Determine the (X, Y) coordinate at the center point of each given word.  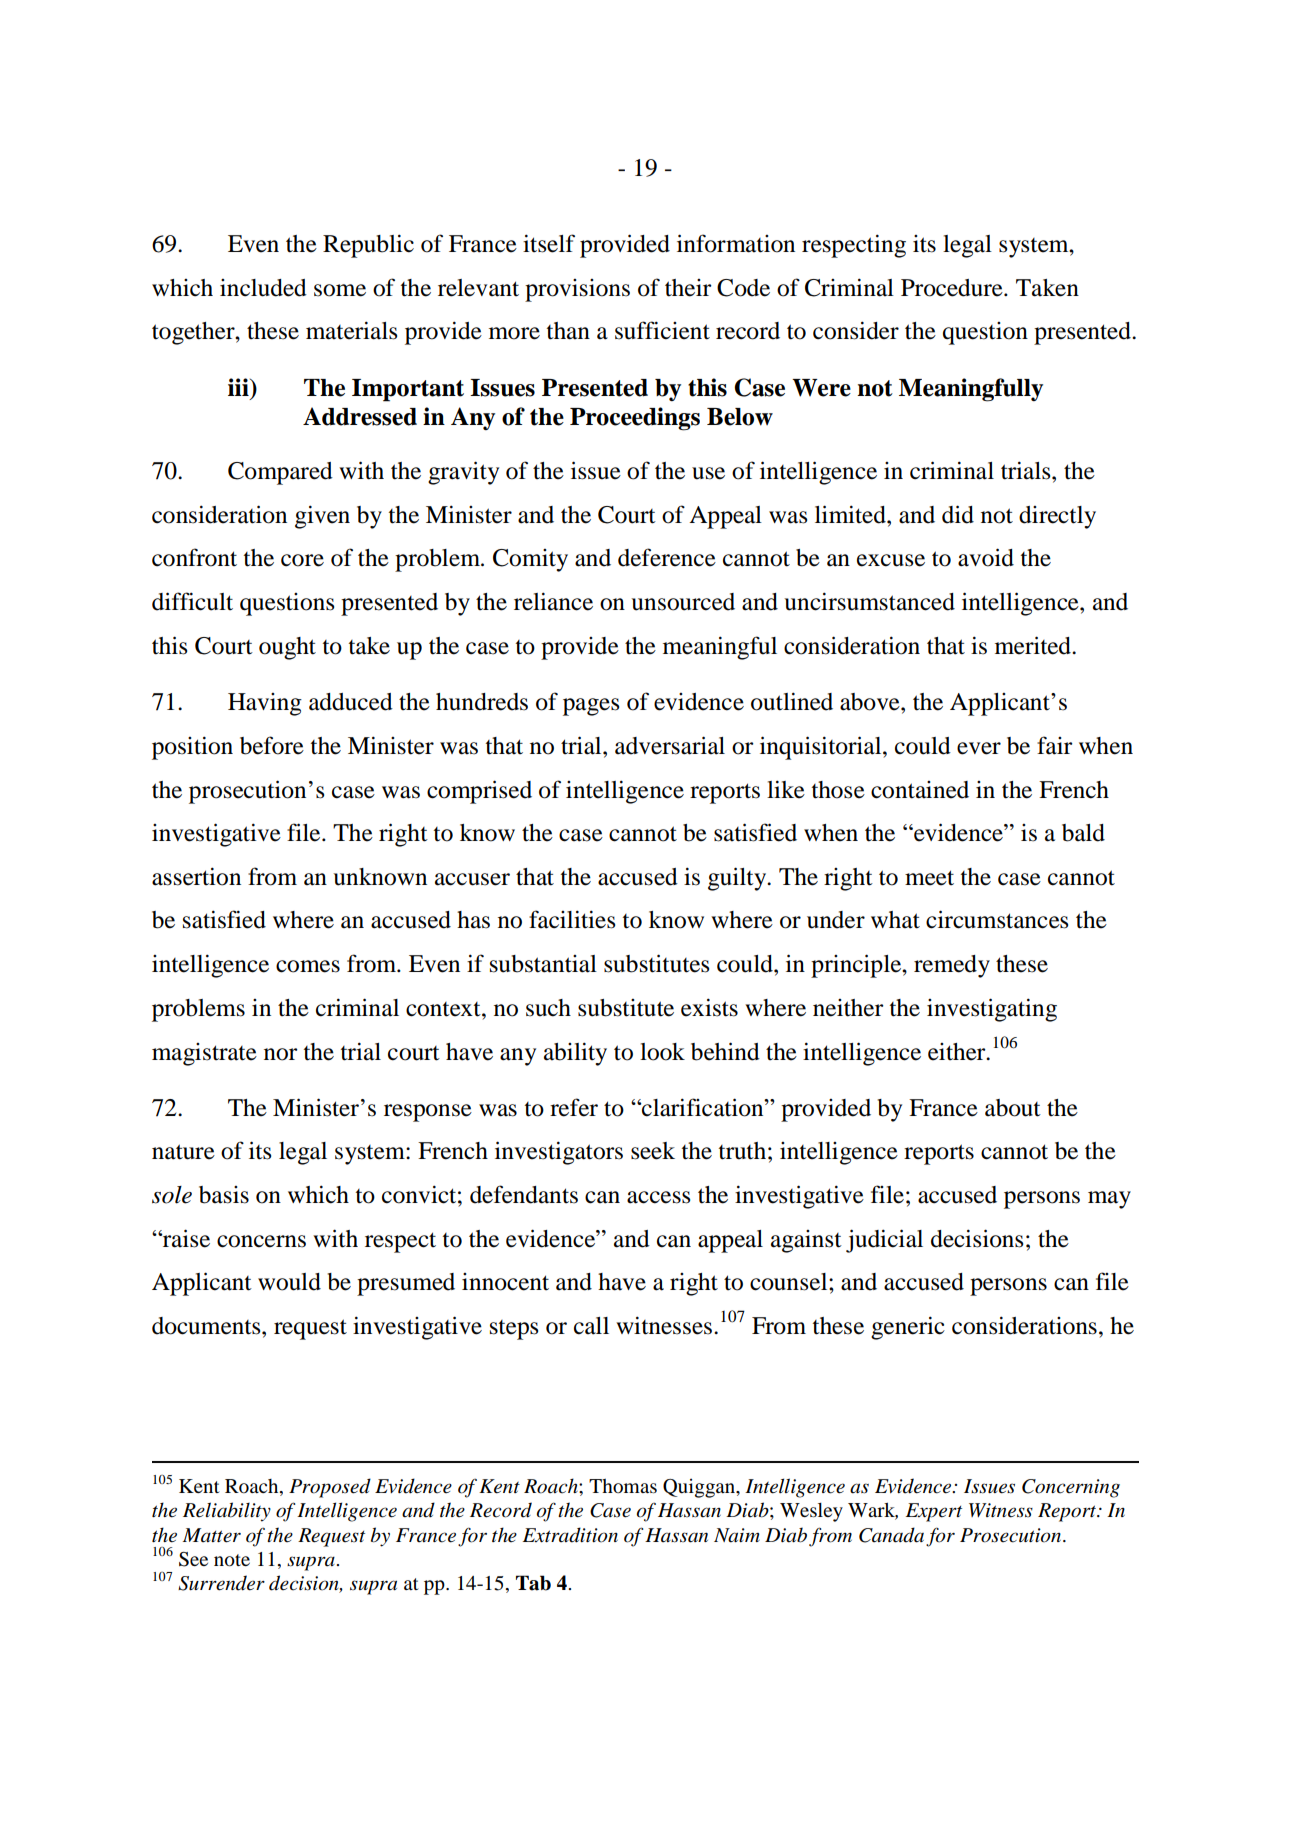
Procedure (953, 288)
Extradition (570, 1535)
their (688, 288)
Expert (934, 1512)
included (263, 288)
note (232, 1560)
